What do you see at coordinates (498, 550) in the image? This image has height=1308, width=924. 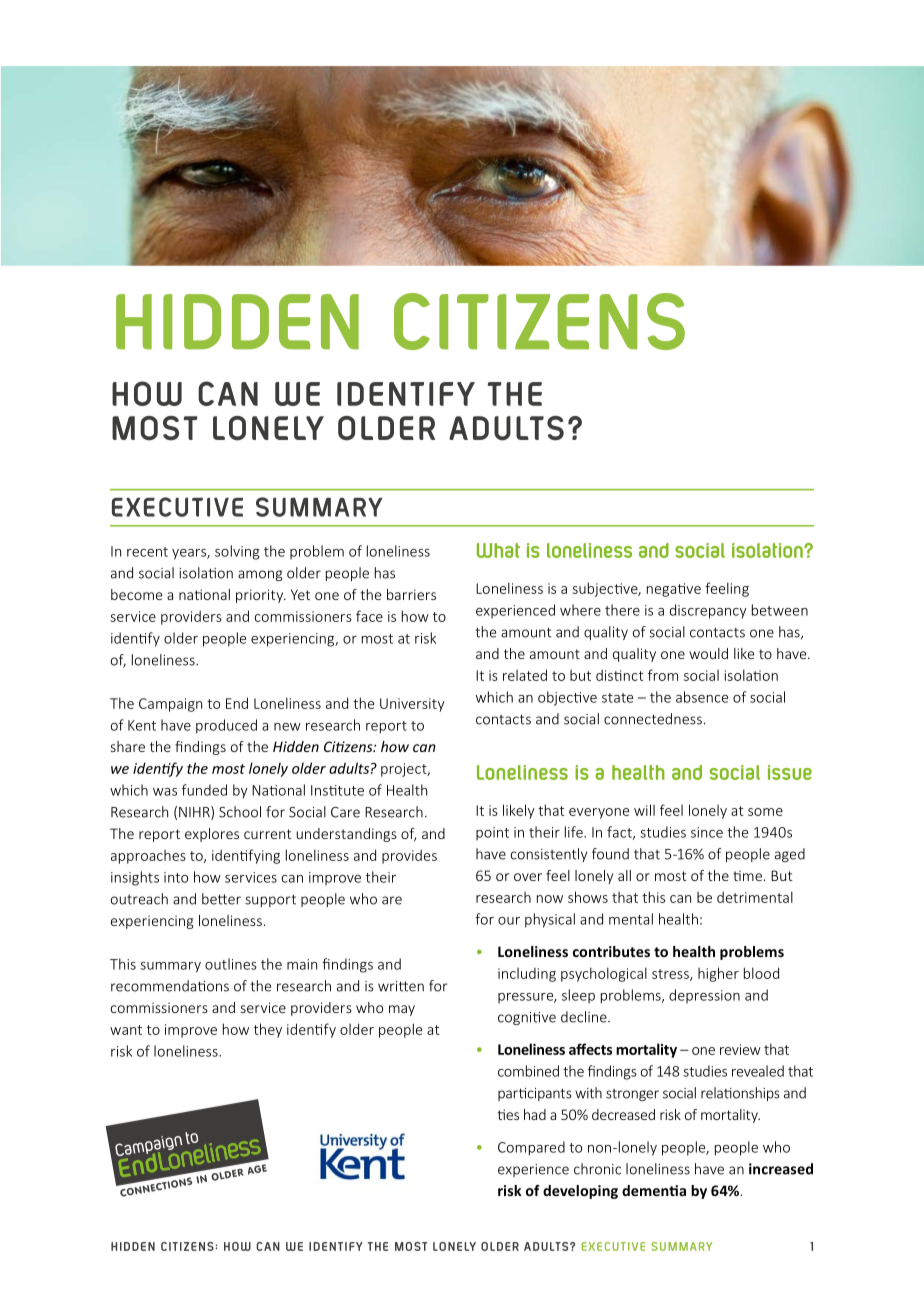 I see `What` at bounding box center [498, 550].
